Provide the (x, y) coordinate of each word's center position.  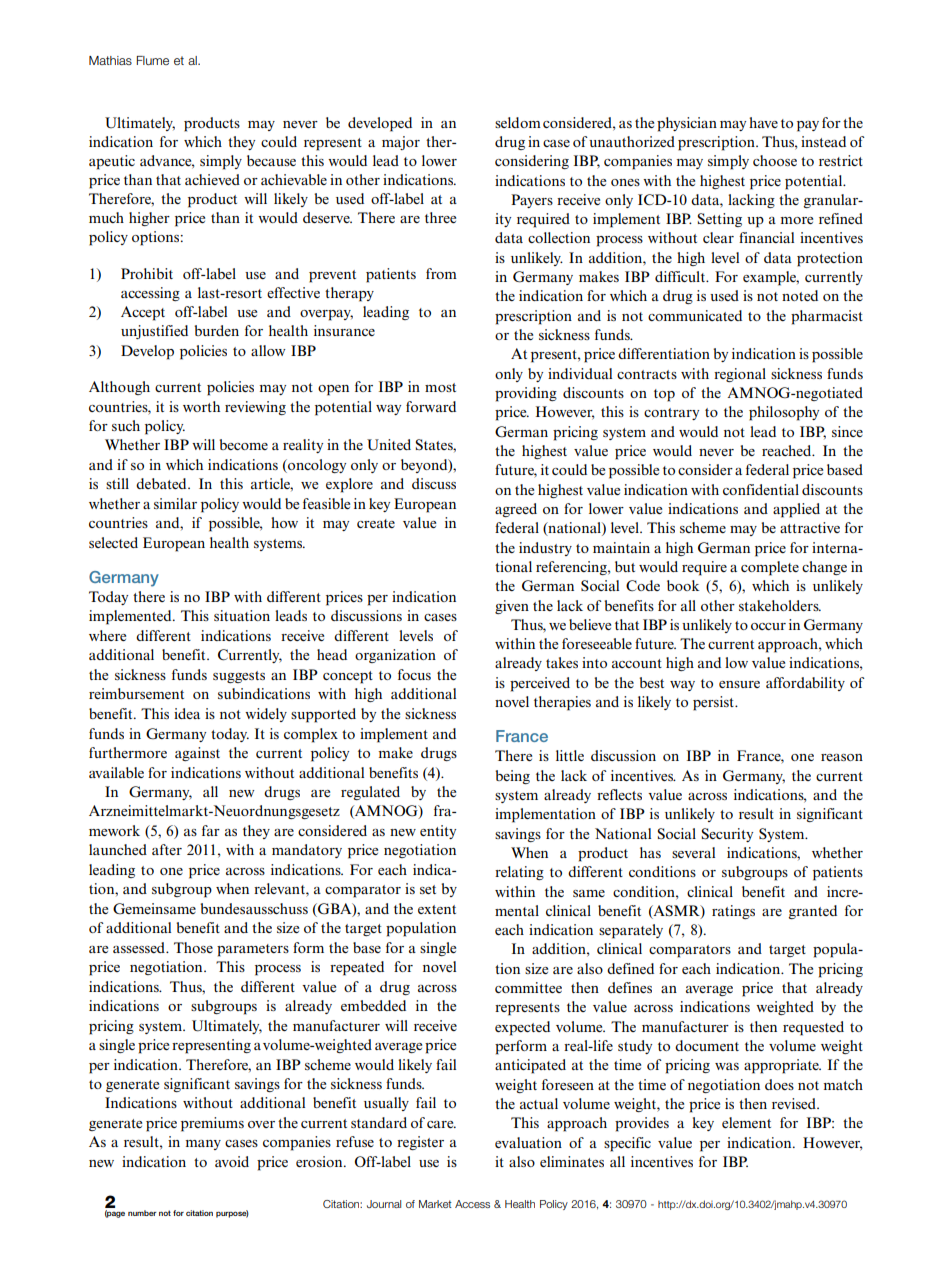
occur (768, 626)
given (512, 607)
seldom (518, 122)
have (763, 122)
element (746, 1122)
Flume (152, 60)
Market (435, 1204)
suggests (239, 677)
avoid (232, 1161)
